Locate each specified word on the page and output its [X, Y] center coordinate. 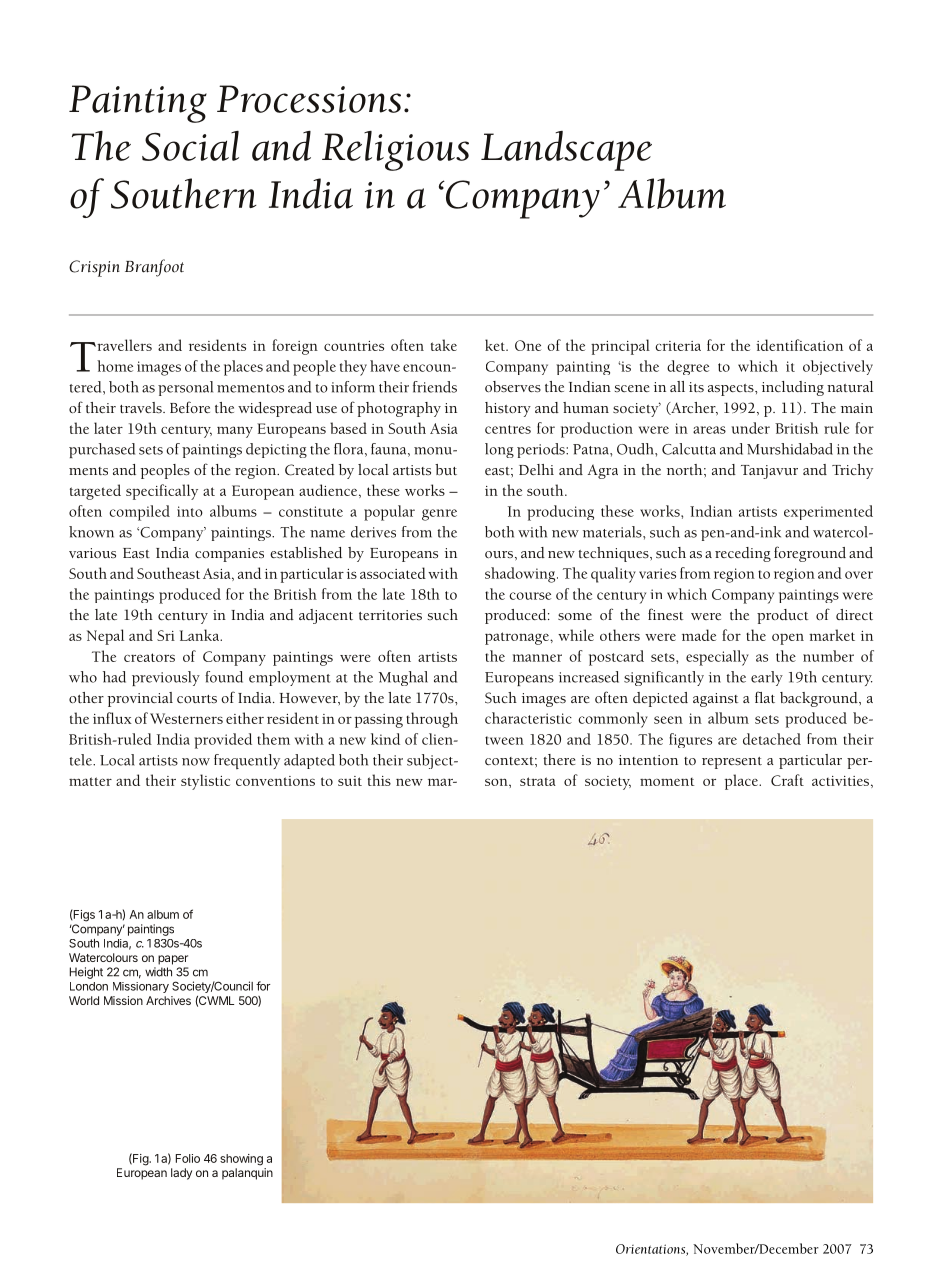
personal [185, 388]
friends [435, 387]
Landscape [566, 151]
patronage [518, 638]
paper [173, 960]
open [788, 639]
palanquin [247, 1174]
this [379, 780]
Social [190, 146]
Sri [166, 635]
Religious [395, 151]
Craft [787, 780]
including [793, 388]
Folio [188, 1158]
